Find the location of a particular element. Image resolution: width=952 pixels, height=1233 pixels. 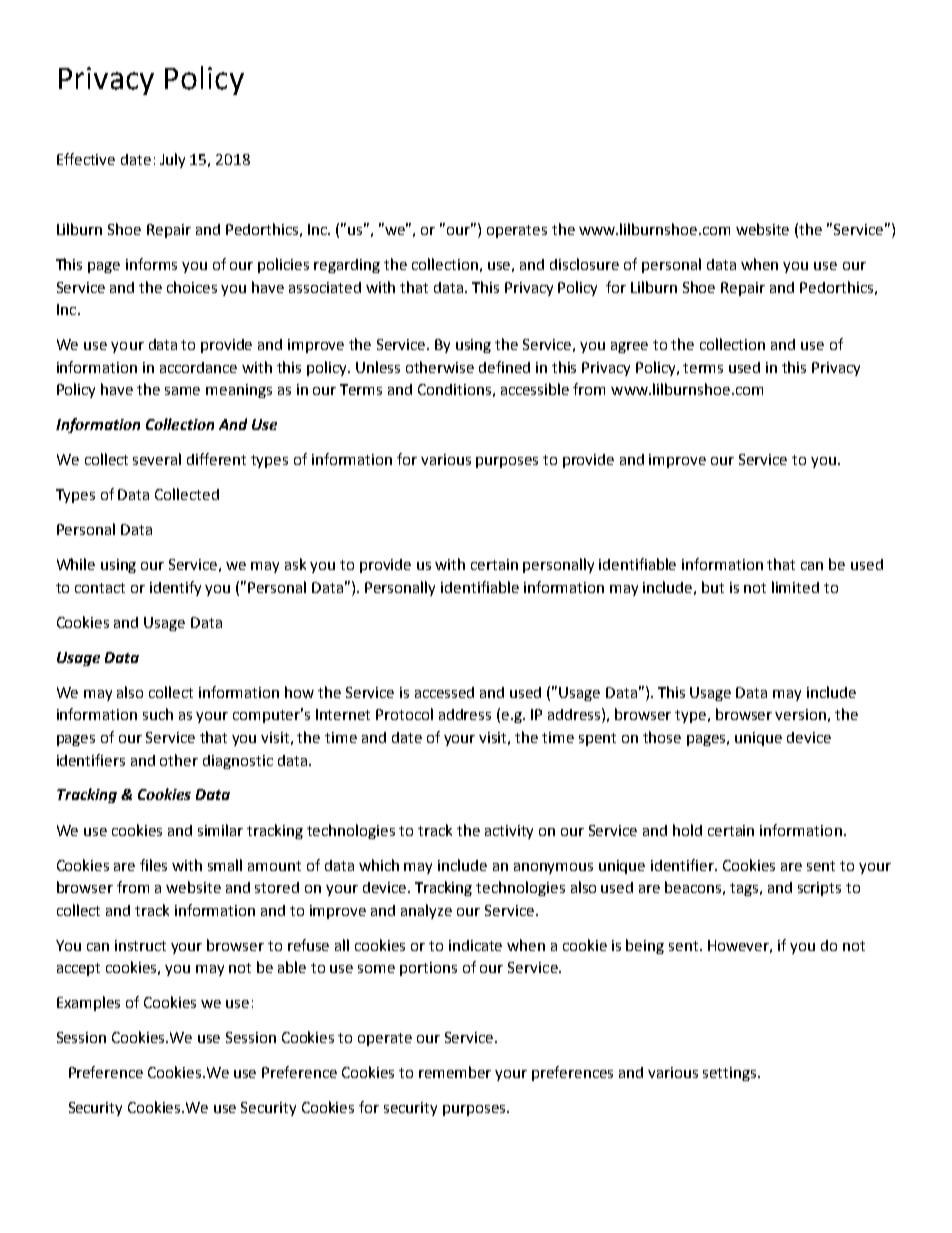

identify is located at coordinates (175, 588).
